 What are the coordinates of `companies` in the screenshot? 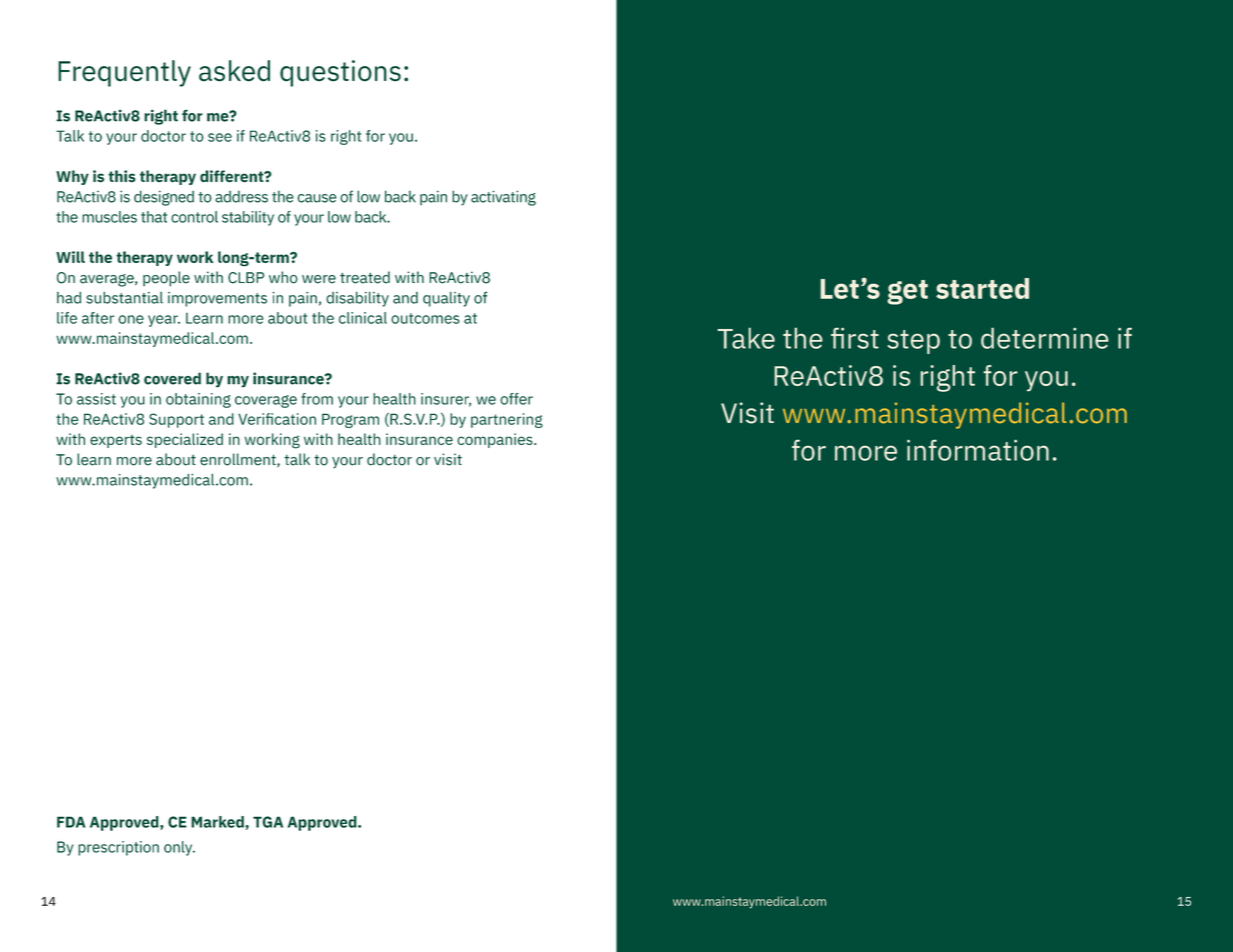 It's located at (496, 440).
